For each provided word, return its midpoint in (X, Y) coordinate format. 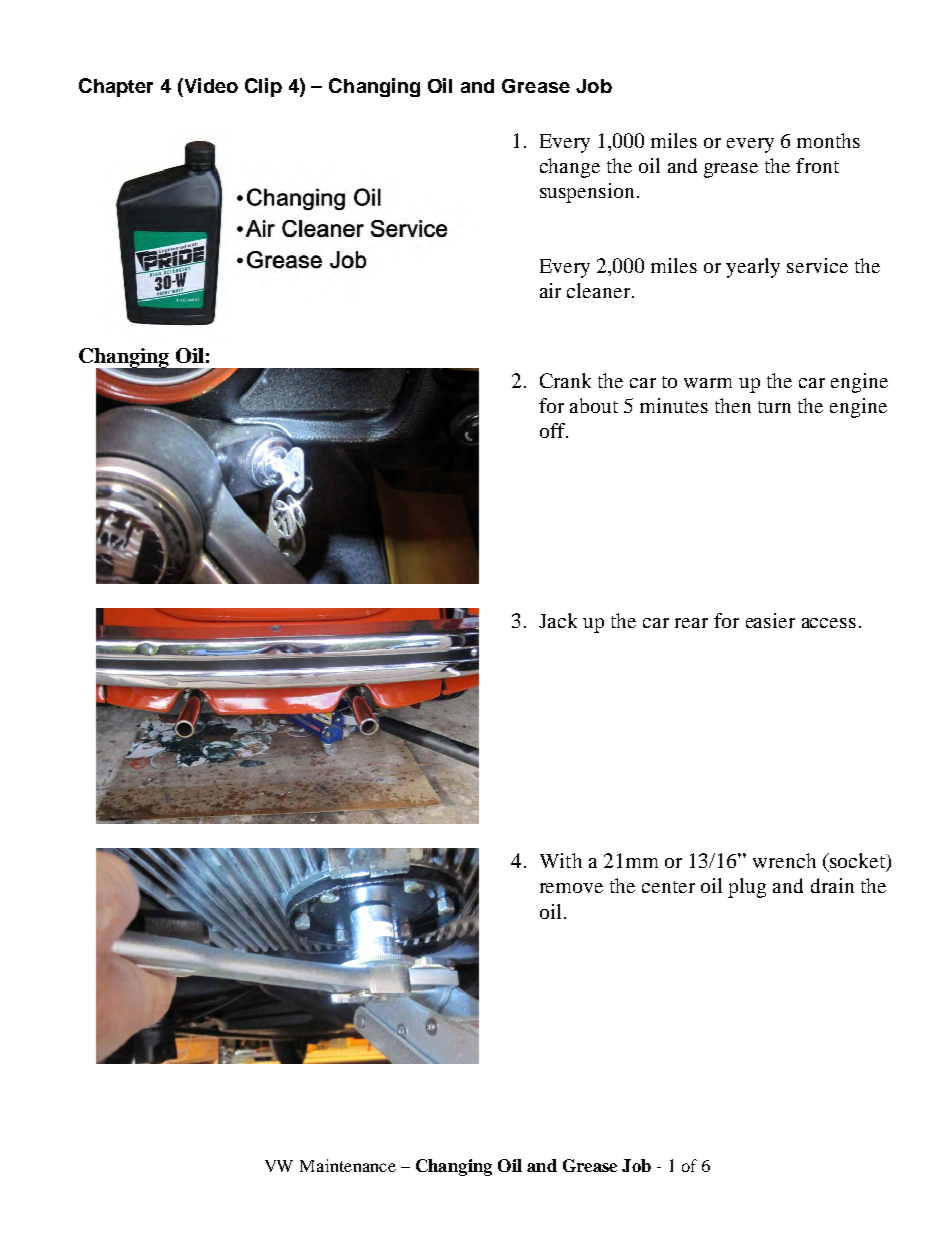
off (554, 430)
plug (747, 888)
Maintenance (348, 1165)
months (828, 140)
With (561, 860)
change (570, 168)
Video (210, 85)
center (668, 887)
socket (858, 862)
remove (571, 888)
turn (774, 407)
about (594, 405)
